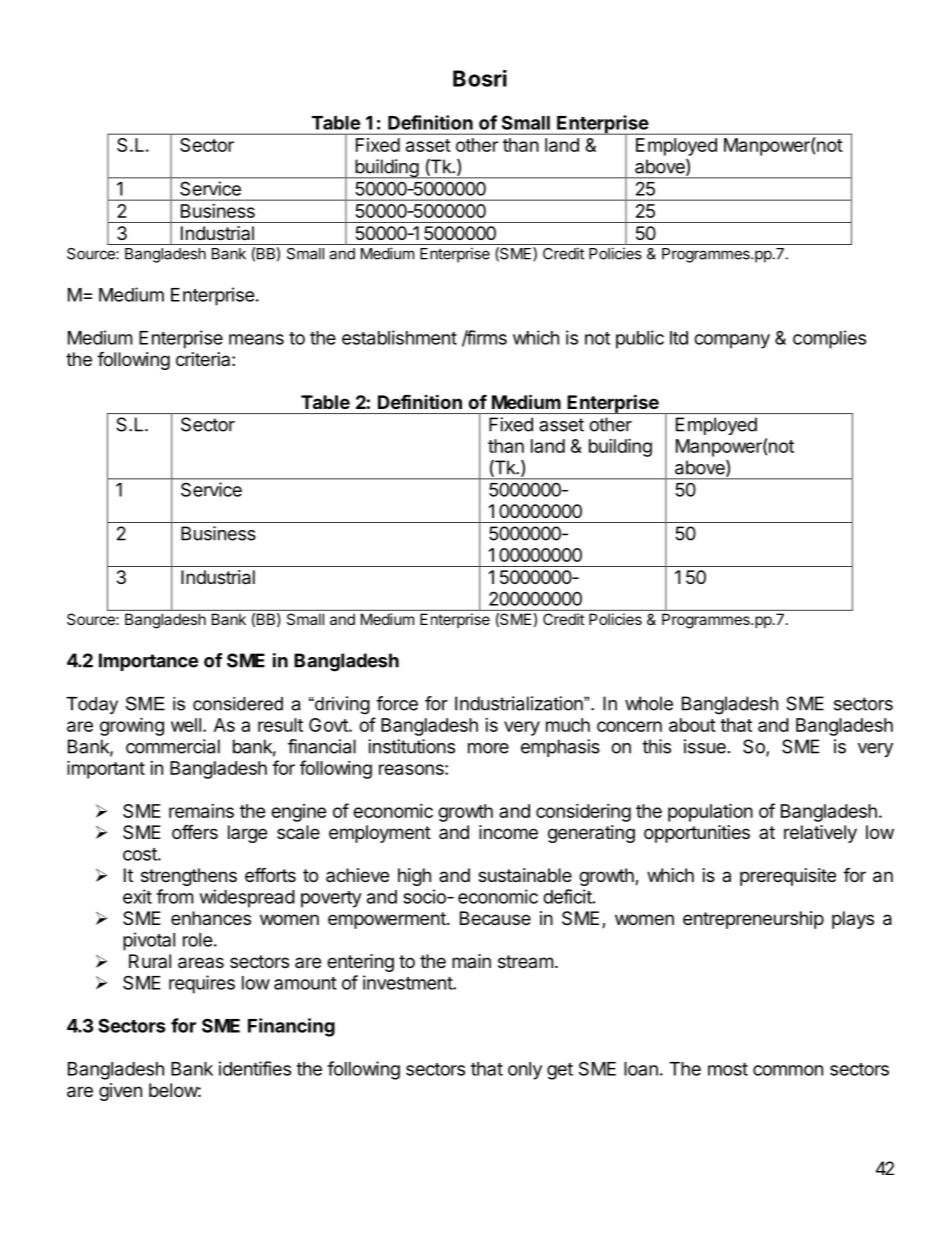 The height and width of the screenshot is (1233, 952). What do you see at coordinates (495, 918) in the screenshot?
I see `Because` at bounding box center [495, 918].
